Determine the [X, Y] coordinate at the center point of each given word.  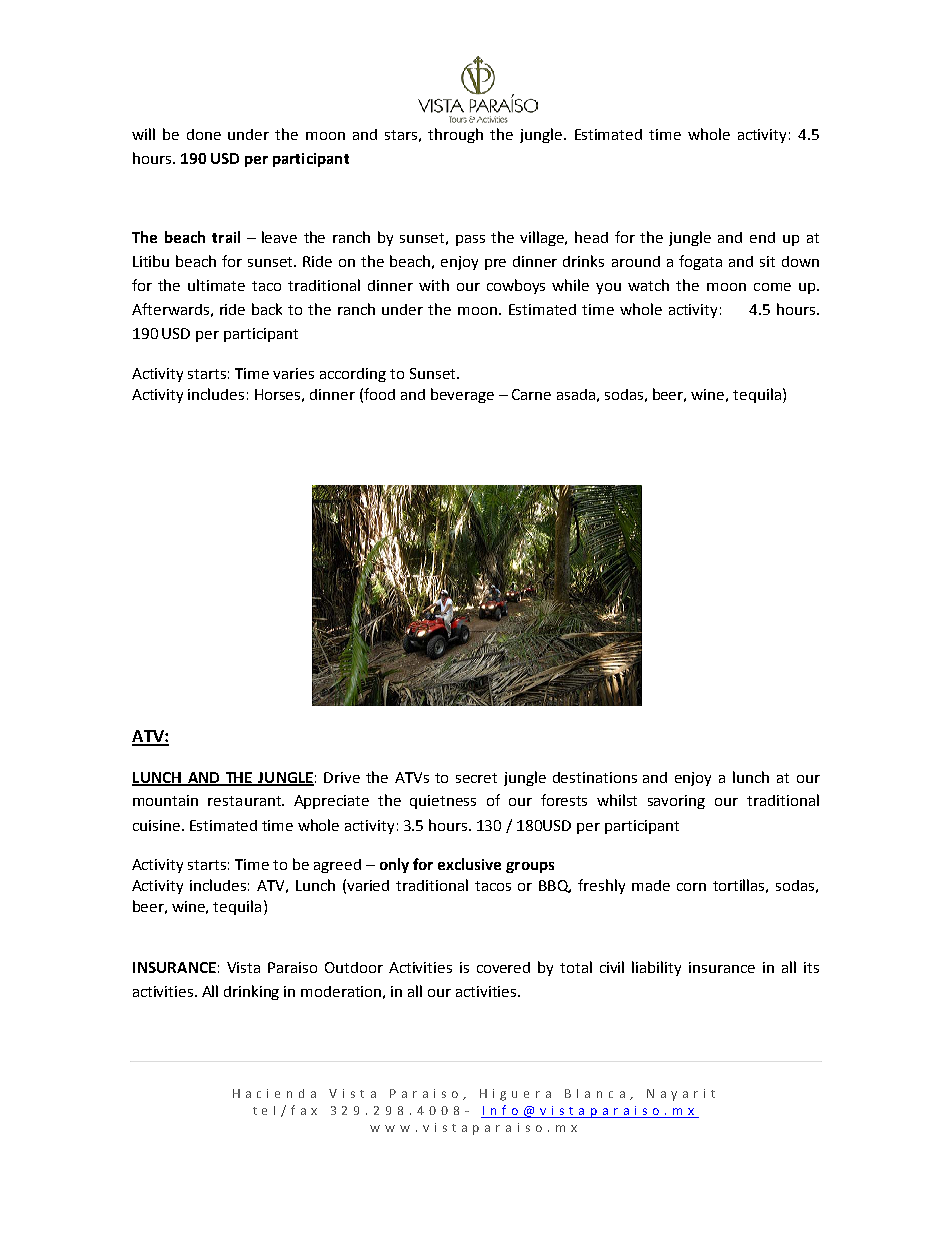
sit [767, 261]
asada [576, 394]
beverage [462, 395]
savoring [676, 802]
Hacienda [274, 1093]
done [204, 134]
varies [293, 373]
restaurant [245, 801]
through [455, 135]
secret [476, 778]
